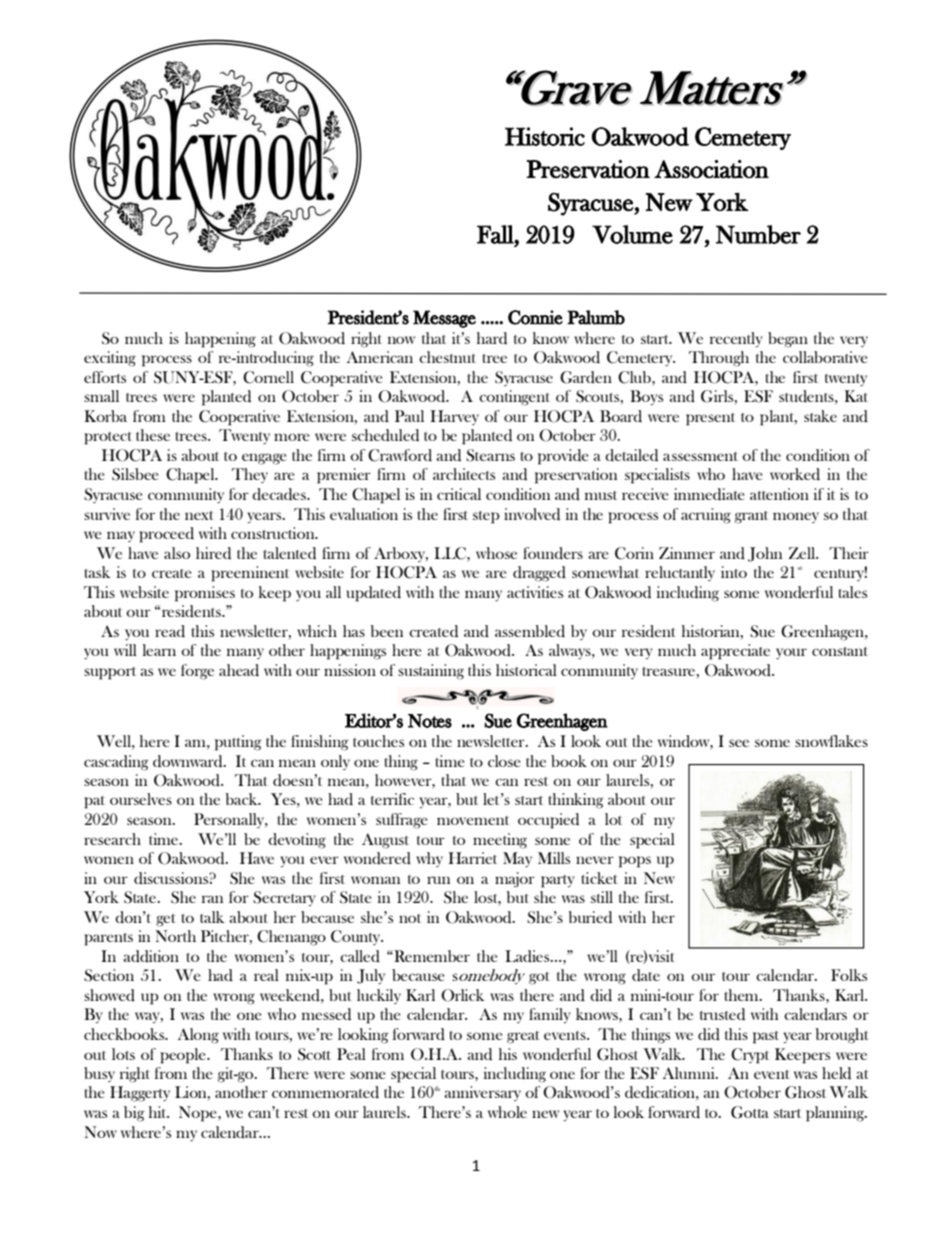 This document has height=1233, width=952. Describe the element at coordinates (632, 234) in the document. I see `Volume` at that location.
